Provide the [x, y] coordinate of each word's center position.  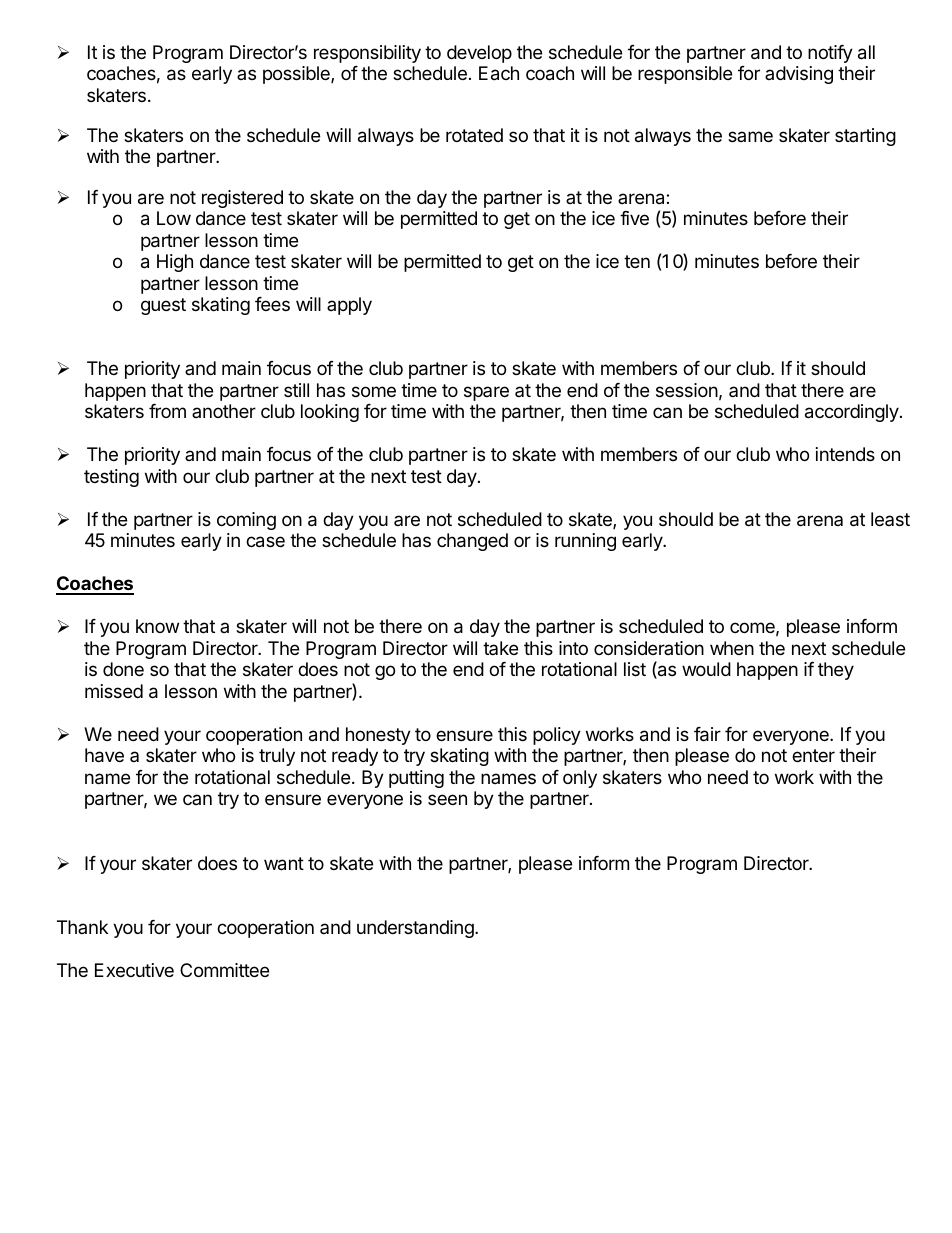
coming [246, 521]
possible [297, 75]
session [687, 390]
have [104, 755]
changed [472, 542]
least [890, 519]
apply [349, 306]
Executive [134, 970]
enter [813, 755]
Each [499, 73]
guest [163, 306]
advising [799, 75]
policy [557, 736]
